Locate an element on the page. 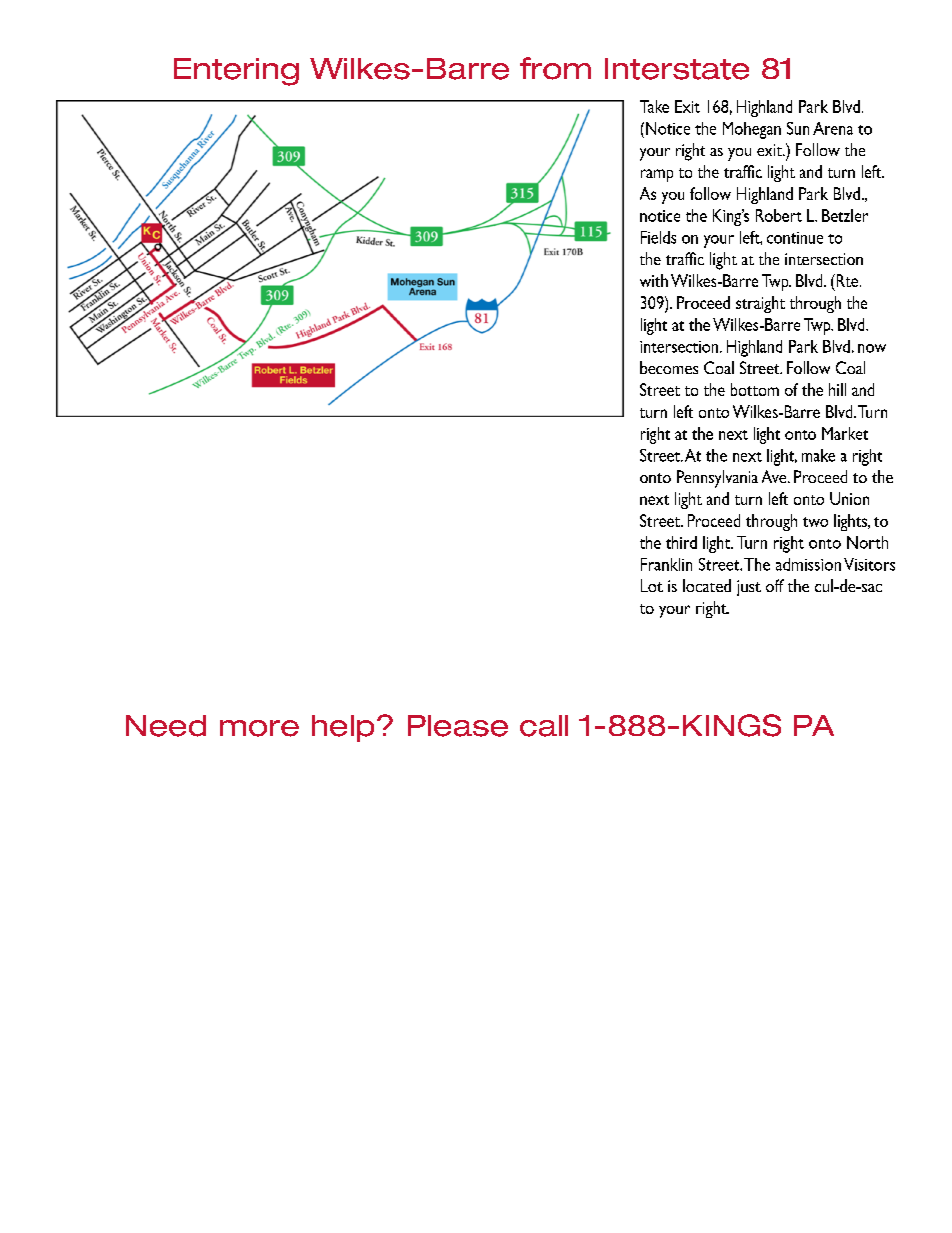  from is located at coordinates (555, 68).
